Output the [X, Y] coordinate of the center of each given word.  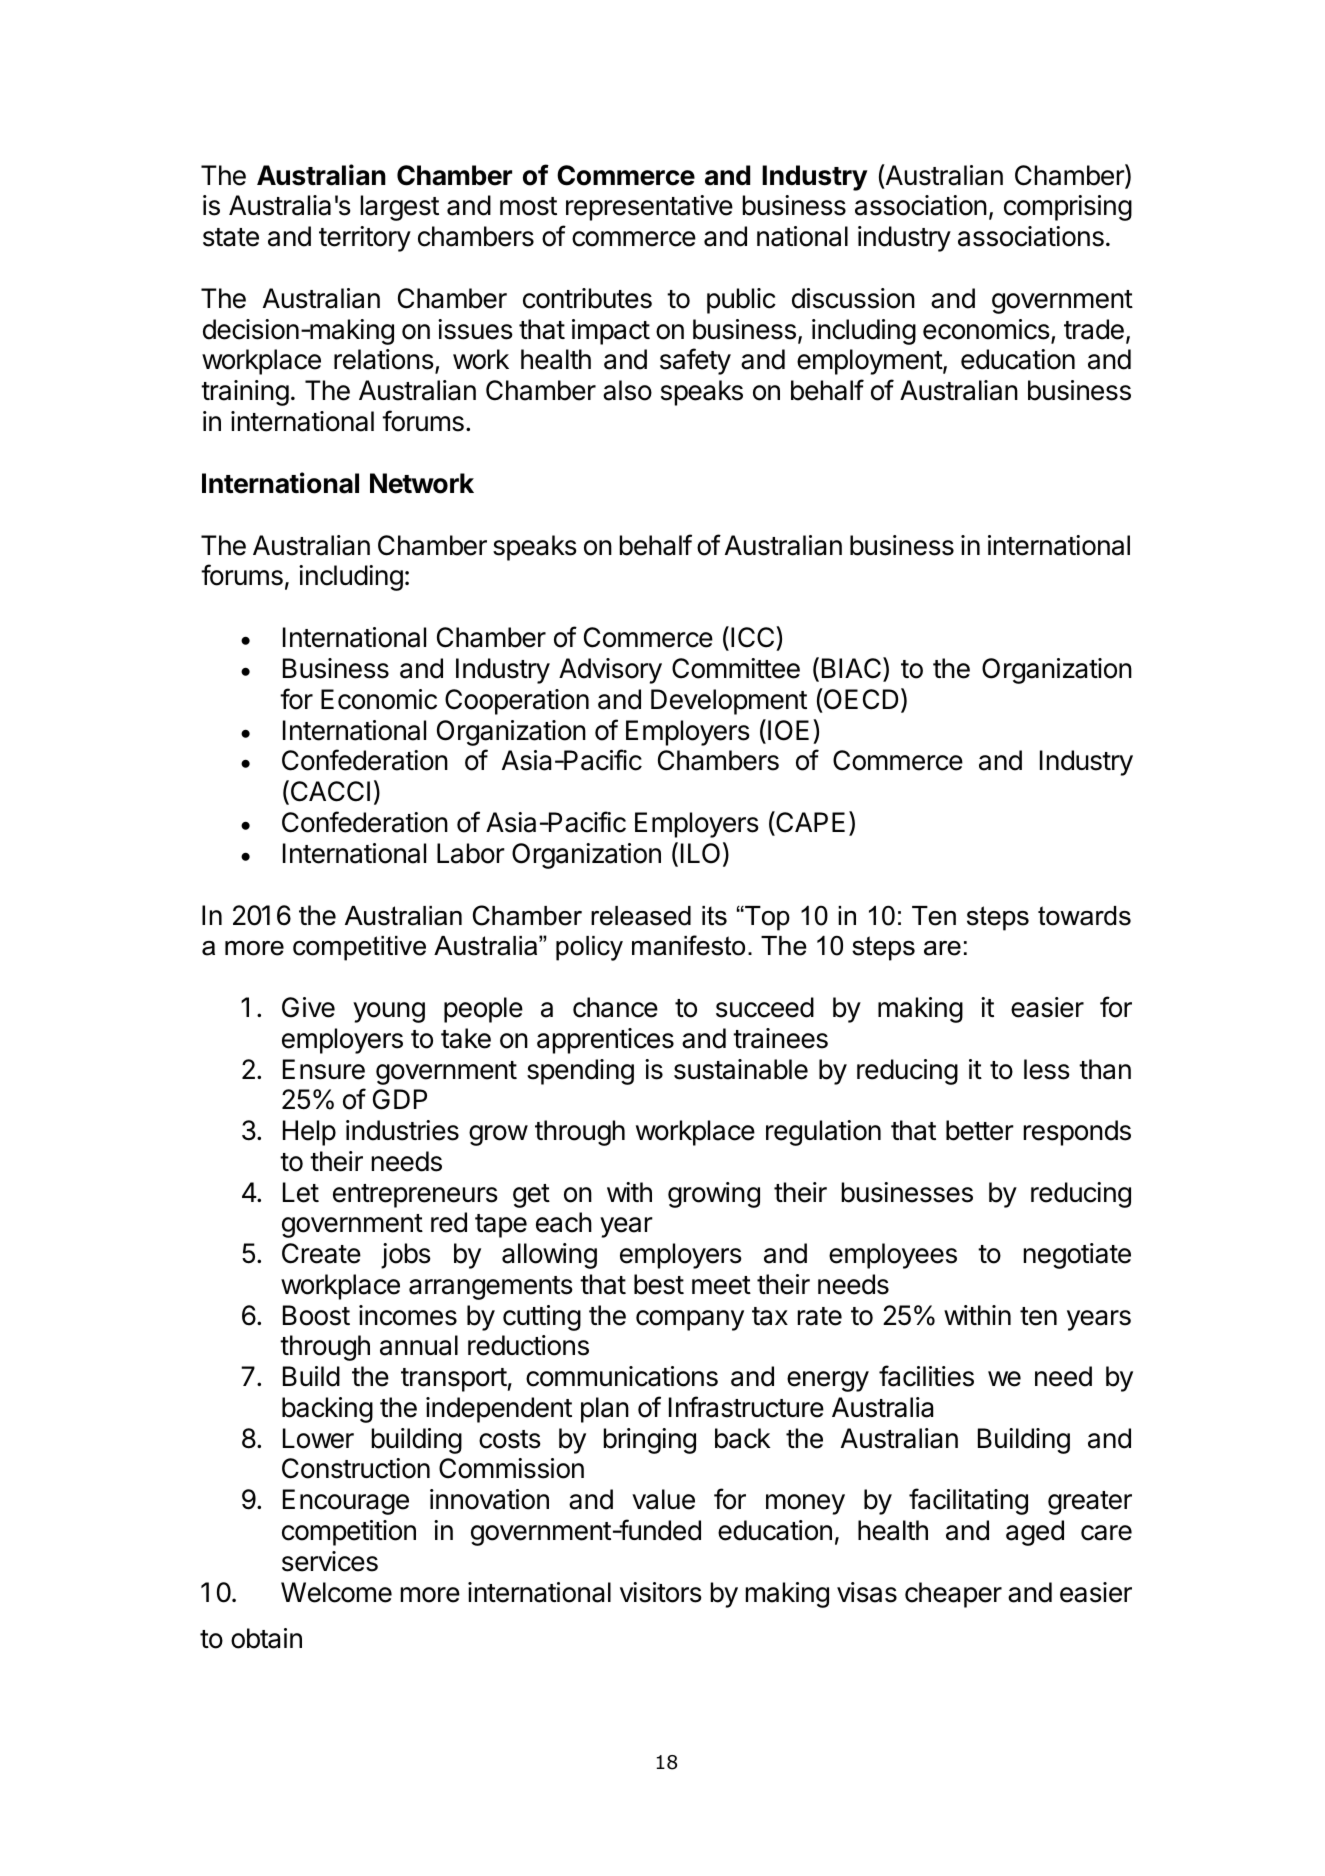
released [641, 916]
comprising [1068, 208]
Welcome [336, 1592]
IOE [788, 730]
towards [1084, 916]
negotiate [1077, 1256]
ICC [754, 638]
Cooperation [517, 702]
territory [365, 239]
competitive [359, 948]
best [659, 1284]
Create [321, 1253]
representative [649, 208]
